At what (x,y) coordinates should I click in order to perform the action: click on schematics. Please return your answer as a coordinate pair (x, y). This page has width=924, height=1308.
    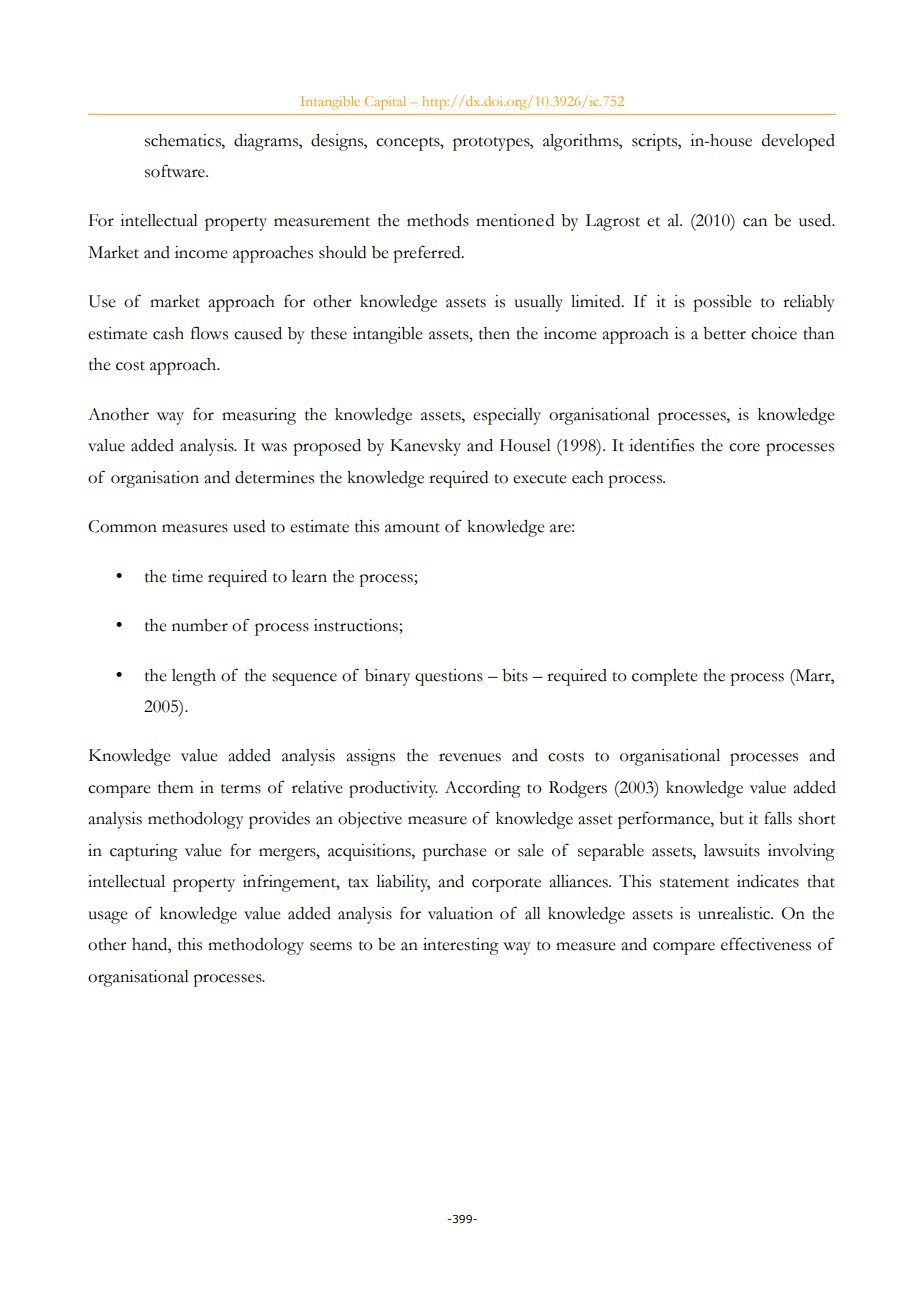
    Looking at the image, I should click on (184, 140).
